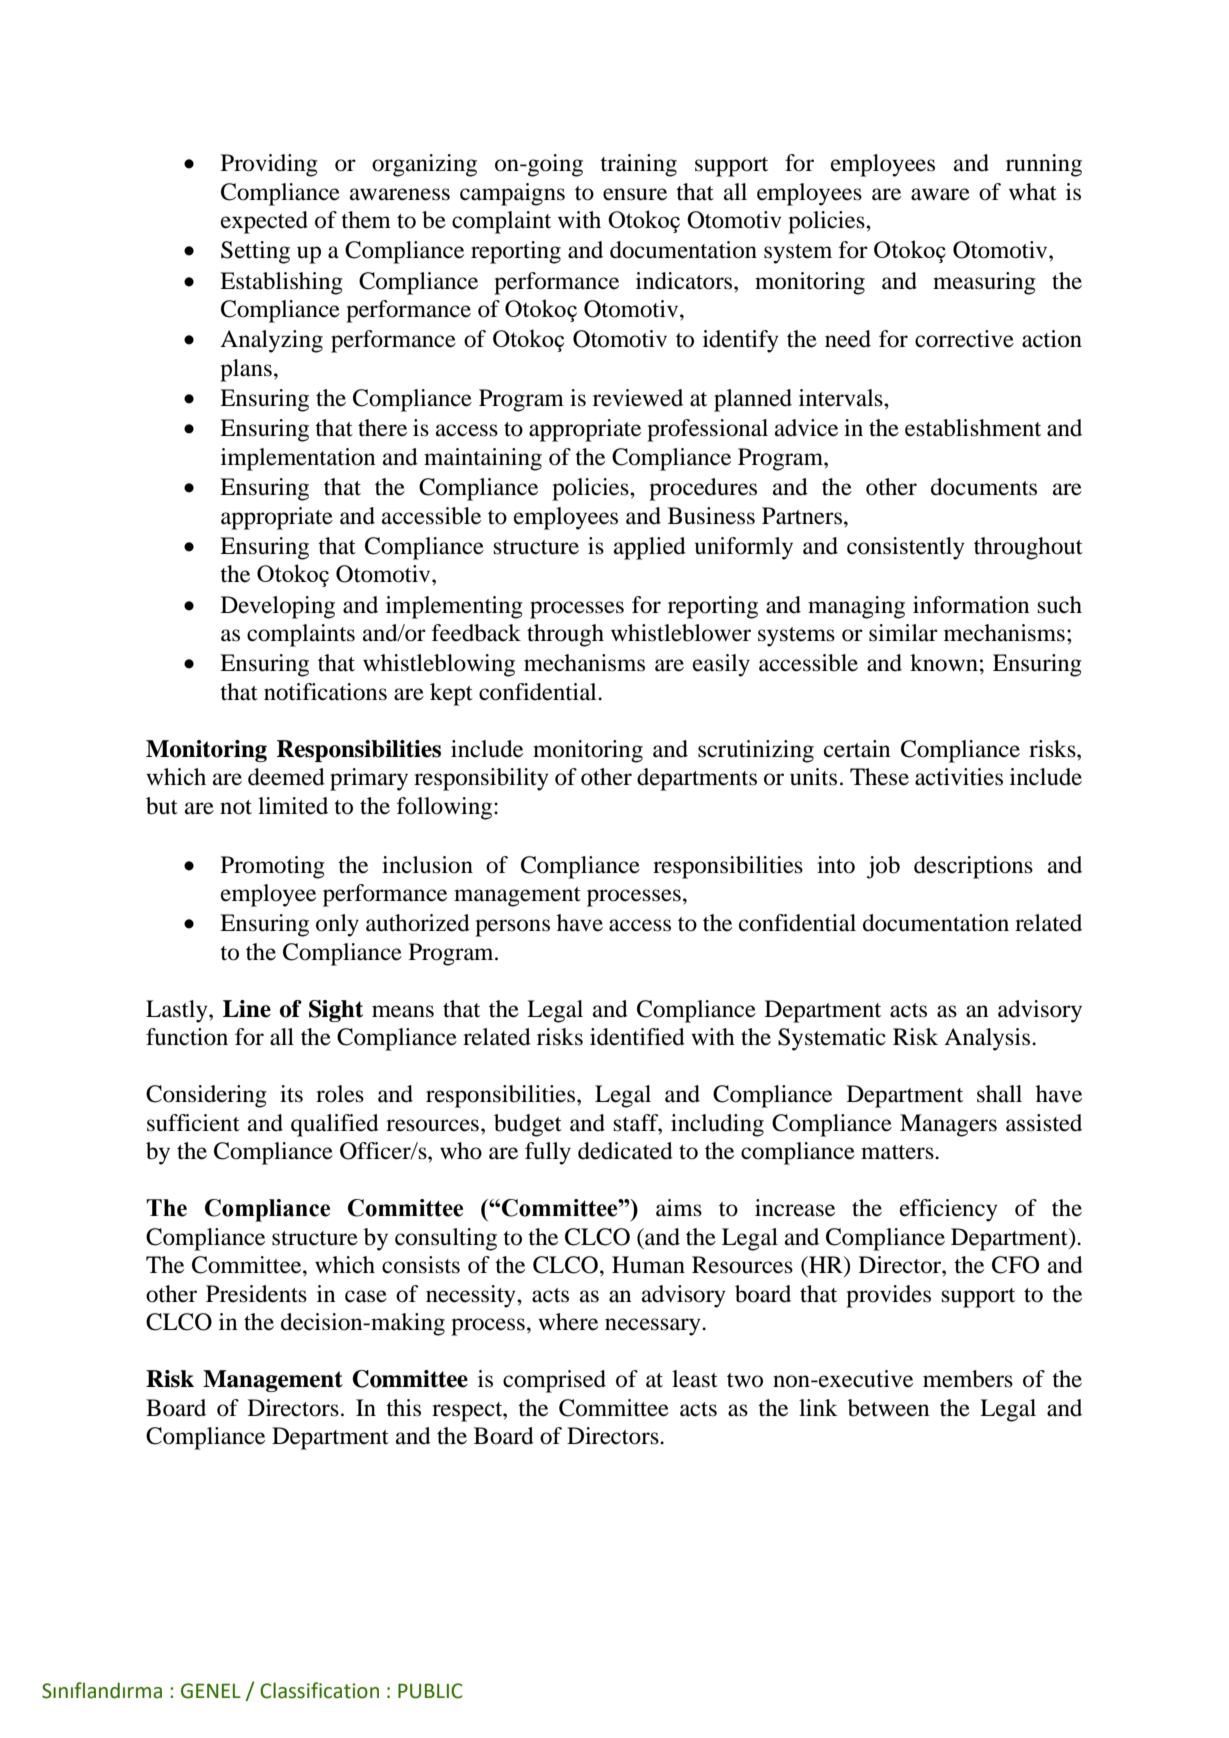  What do you see at coordinates (635, 194) in the screenshot?
I see `ensure` at bounding box center [635, 194].
